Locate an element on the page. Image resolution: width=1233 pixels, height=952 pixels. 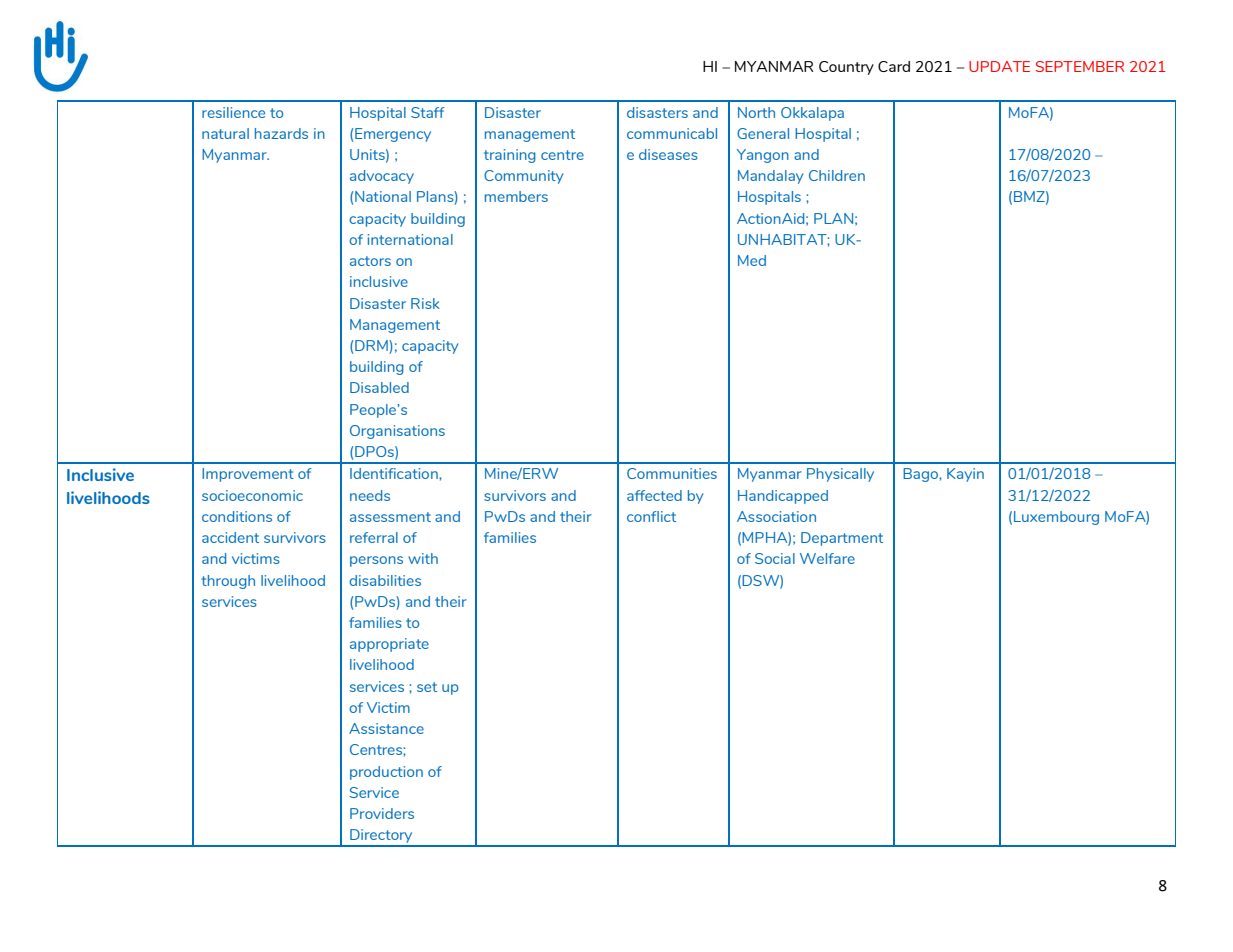
resilience is located at coordinates (233, 112).
